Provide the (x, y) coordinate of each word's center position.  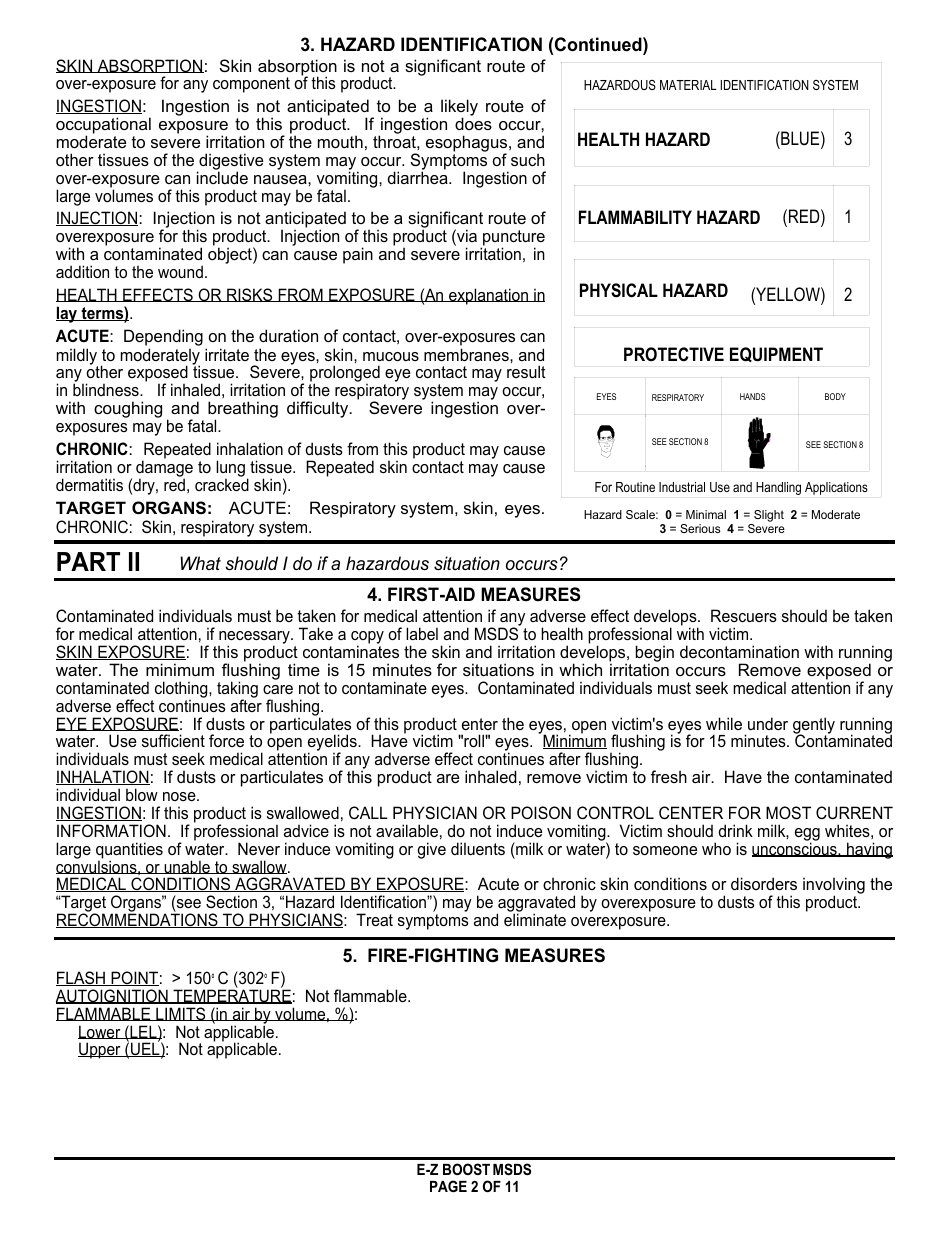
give (431, 850)
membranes (467, 354)
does (473, 123)
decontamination (739, 651)
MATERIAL (688, 85)
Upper (100, 1050)
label (422, 633)
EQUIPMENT (776, 354)
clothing (182, 689)
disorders (764, 883)
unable (187, 867)
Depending (163, 339)
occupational (103, 126)
